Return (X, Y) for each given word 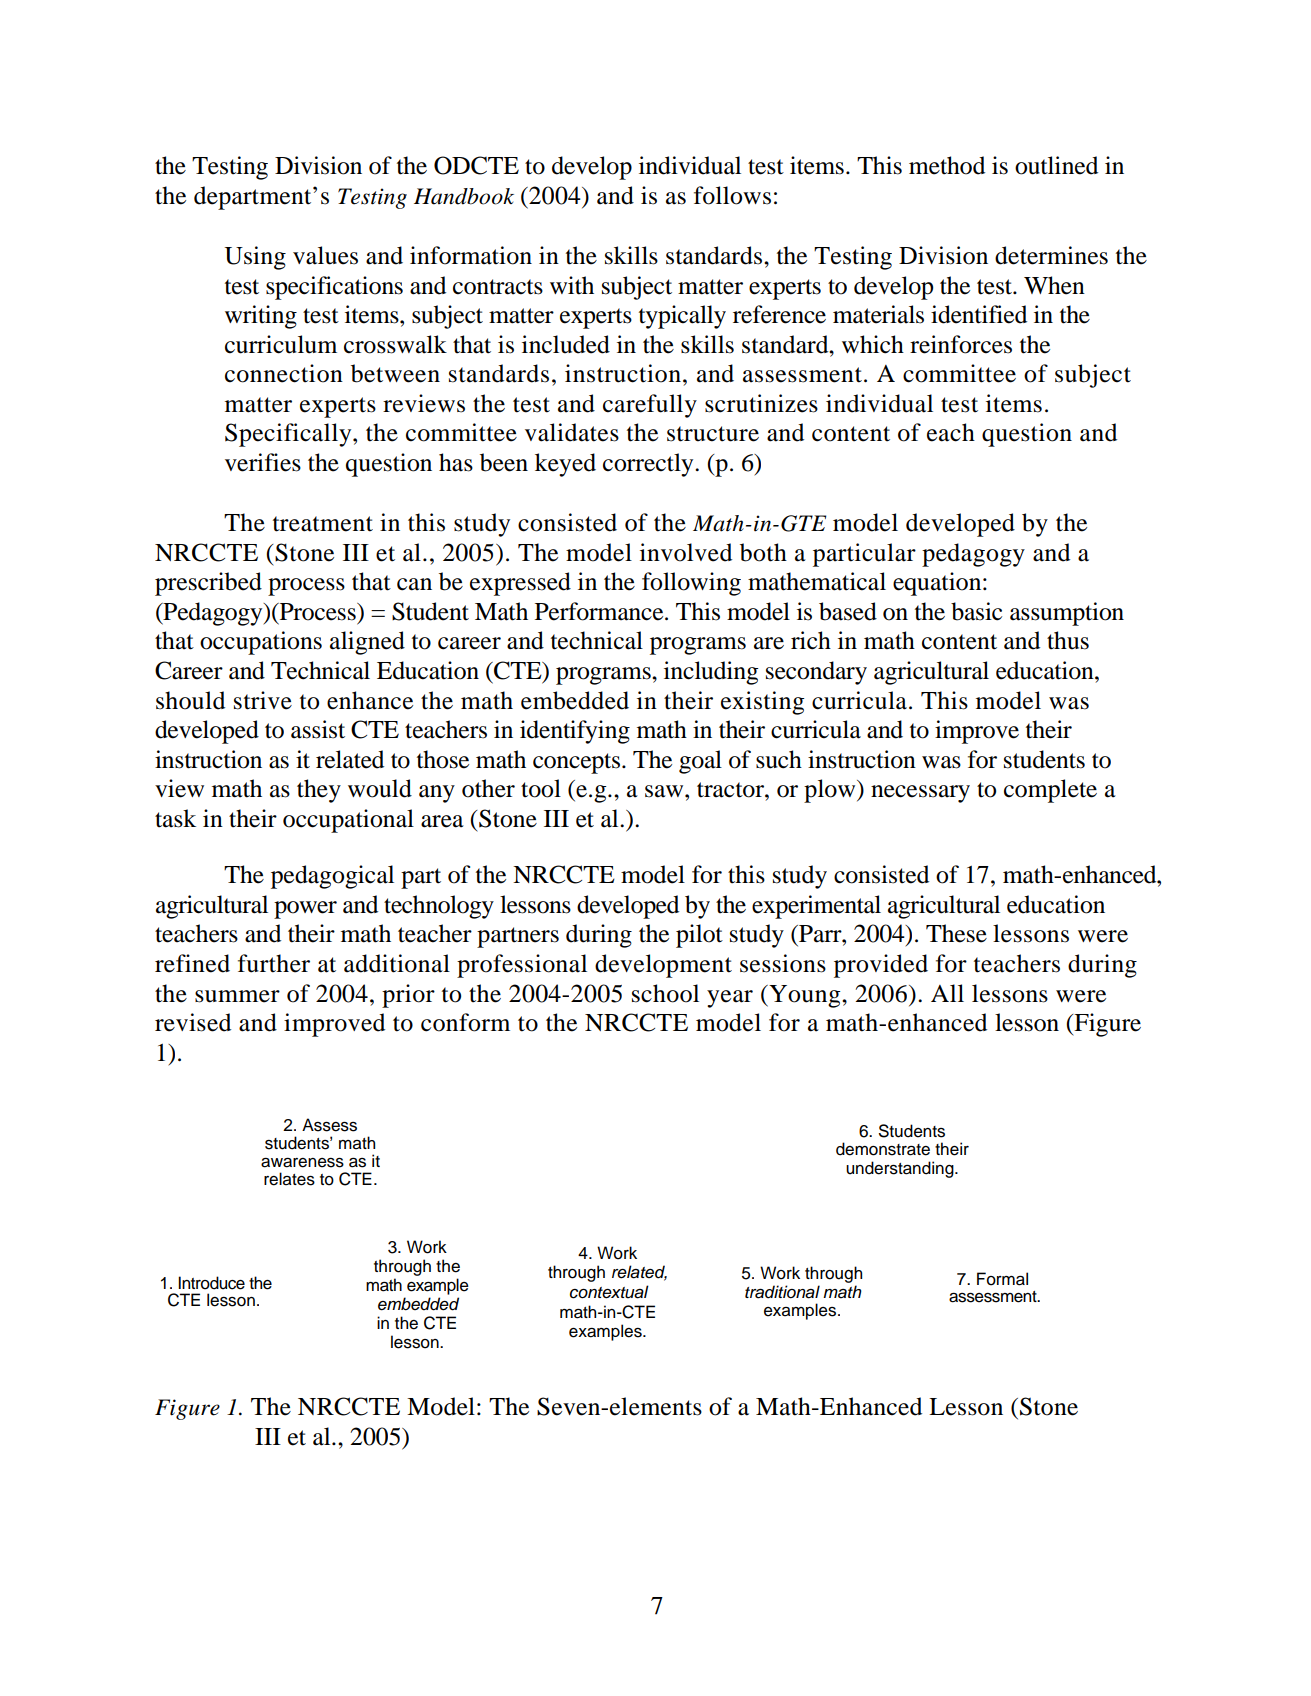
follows (732, 195)
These (956, 933)
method (947, 165)
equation (938, 584)
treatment (323, 524)
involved (686, 552)
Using (255, 258)
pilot (699, 936)
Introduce (211, 1283)
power (305, 910)
